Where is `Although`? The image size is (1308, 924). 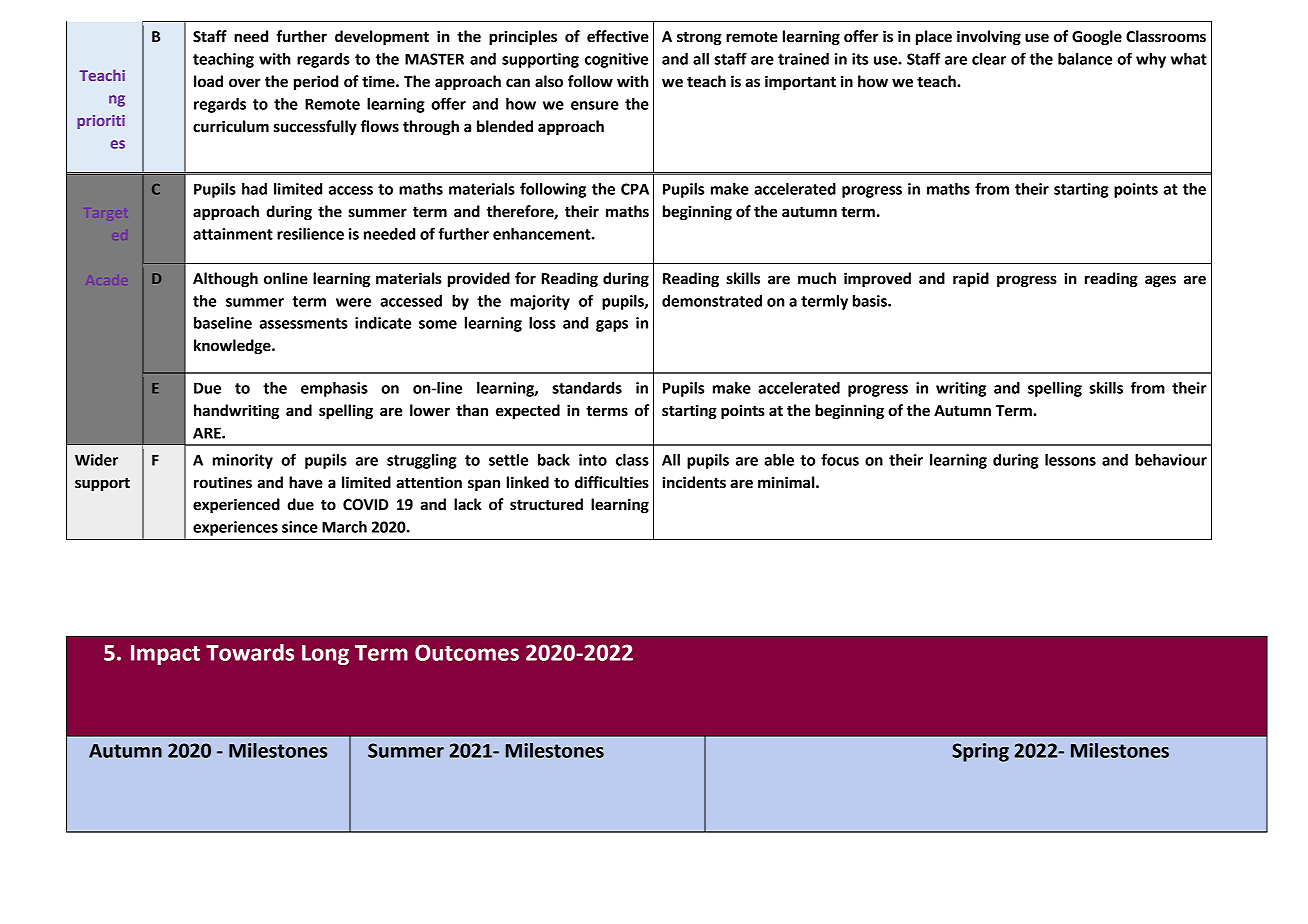
Although is located at coordinates (225, 280).
